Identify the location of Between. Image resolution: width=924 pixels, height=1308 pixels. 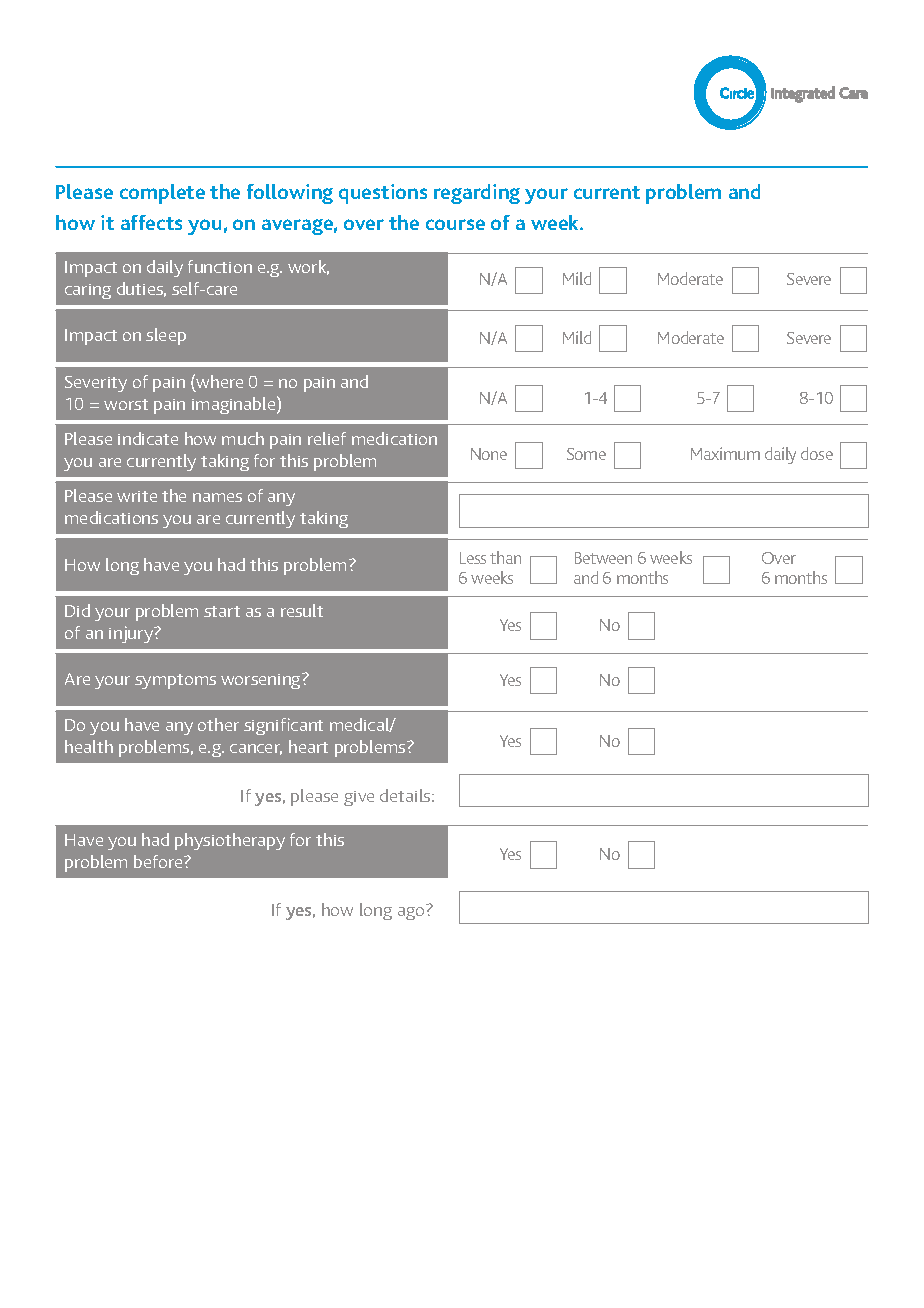
(603, 558).
